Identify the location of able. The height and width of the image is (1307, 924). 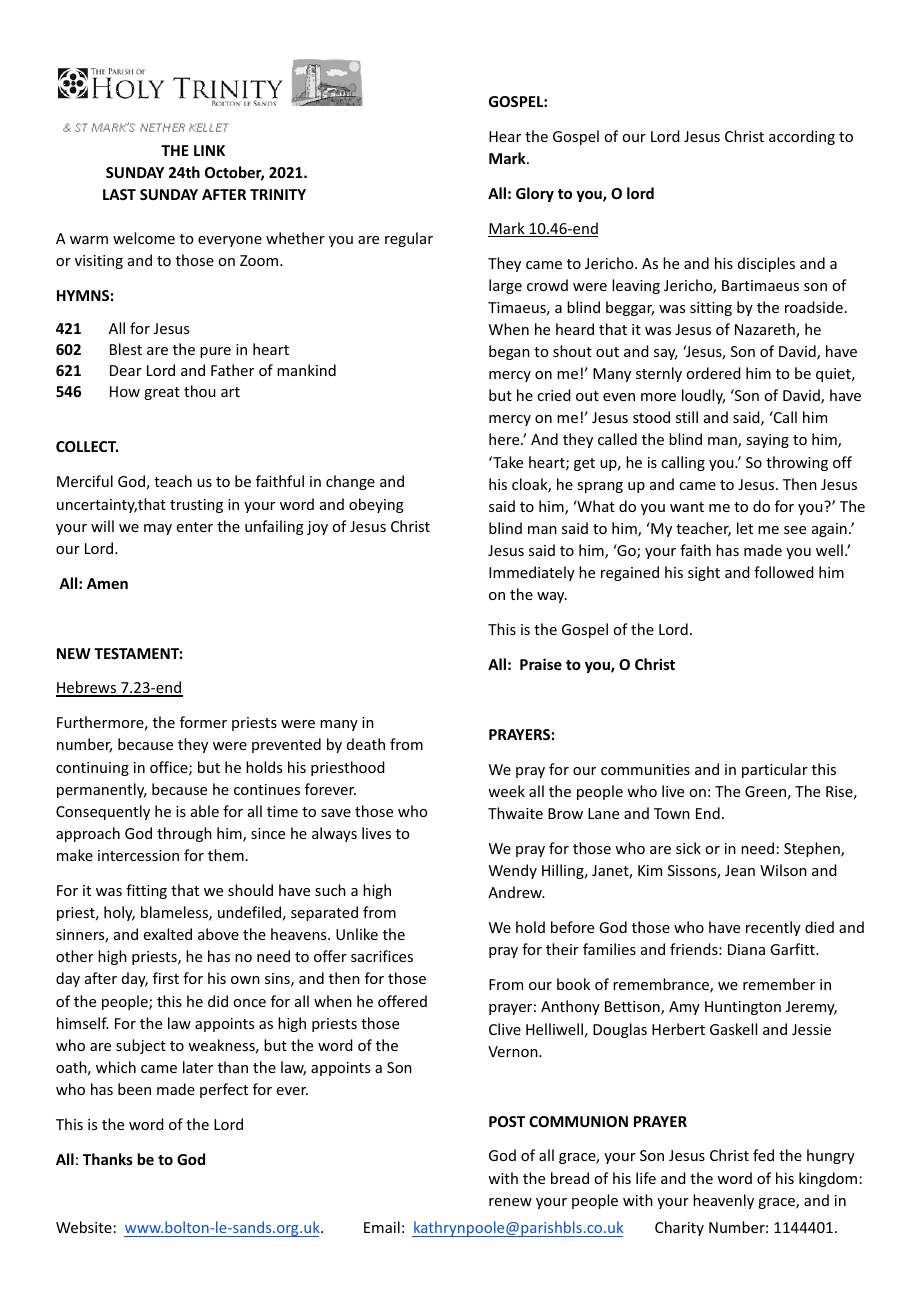
(205, 811).
